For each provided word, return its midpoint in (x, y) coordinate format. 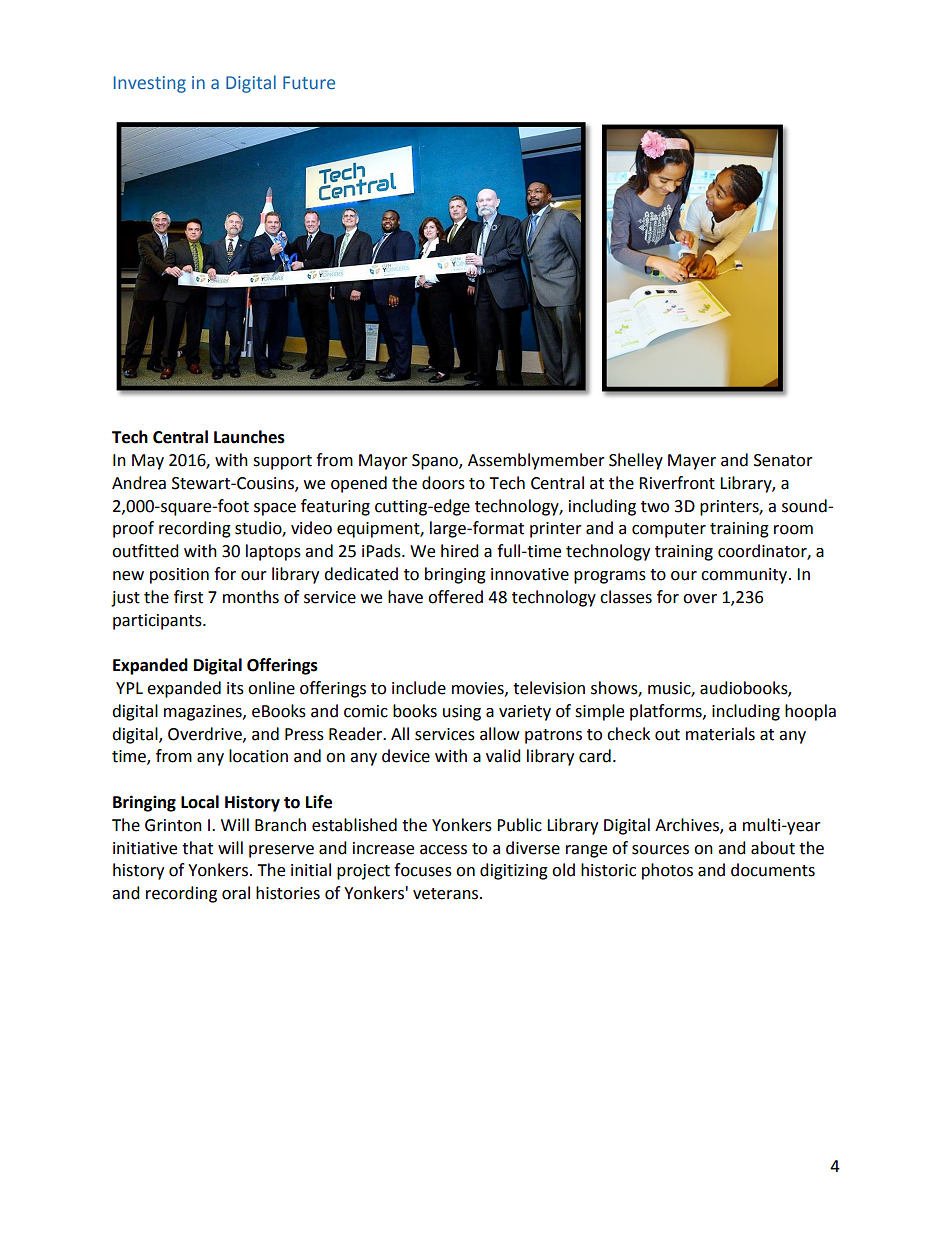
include (419, 688)
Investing (150, 84)
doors (443, 483)
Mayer (692, 462)
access (443, 850)
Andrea (139, 483)
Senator (783, 460)
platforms (667, 712)
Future (309, 82)
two (655, 507)
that (197, 848)
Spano (436, 462)
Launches (249, 437)
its (235, 688)
